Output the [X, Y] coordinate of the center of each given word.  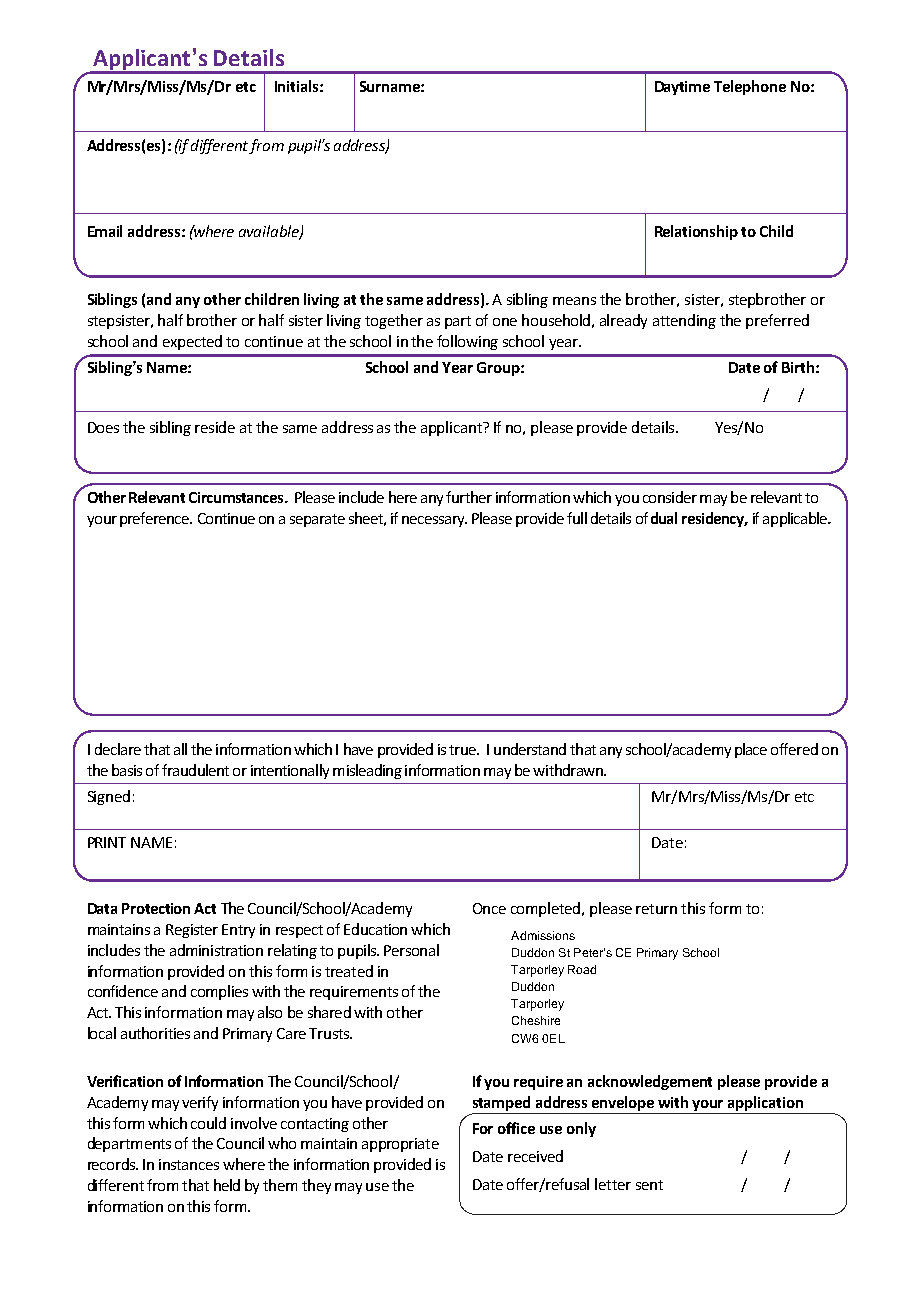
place [751, 750]
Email [105, 231]
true [463, 750]
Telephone [750, 87]
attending [684, 321]
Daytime [682, 88]
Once [489, 908]
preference [156, 519]
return [656, 909]
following [467, 342]
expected [192, 342]
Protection [156, 908]
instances [189, 1164]
